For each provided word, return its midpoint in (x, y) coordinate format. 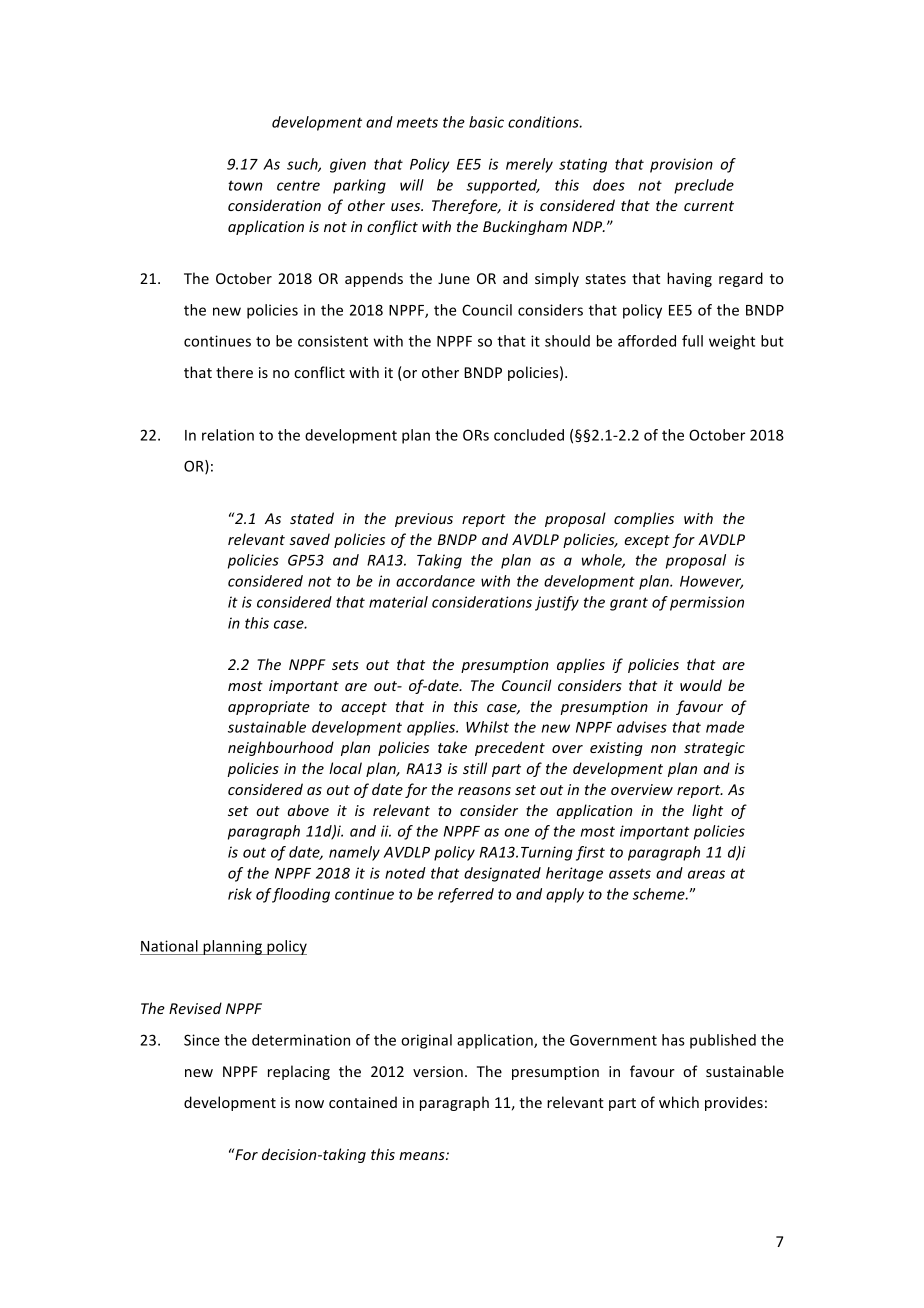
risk (240, 894)
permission (707, 603)
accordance (435, 581)
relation (228, 435)
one (516, 832)
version (438, 1071)
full (692, 341)
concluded (529, 435)
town (245, 185)
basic (486, 122)
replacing (299, 1072)
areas (706, 874)
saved (310, 539)
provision (681, 165)
